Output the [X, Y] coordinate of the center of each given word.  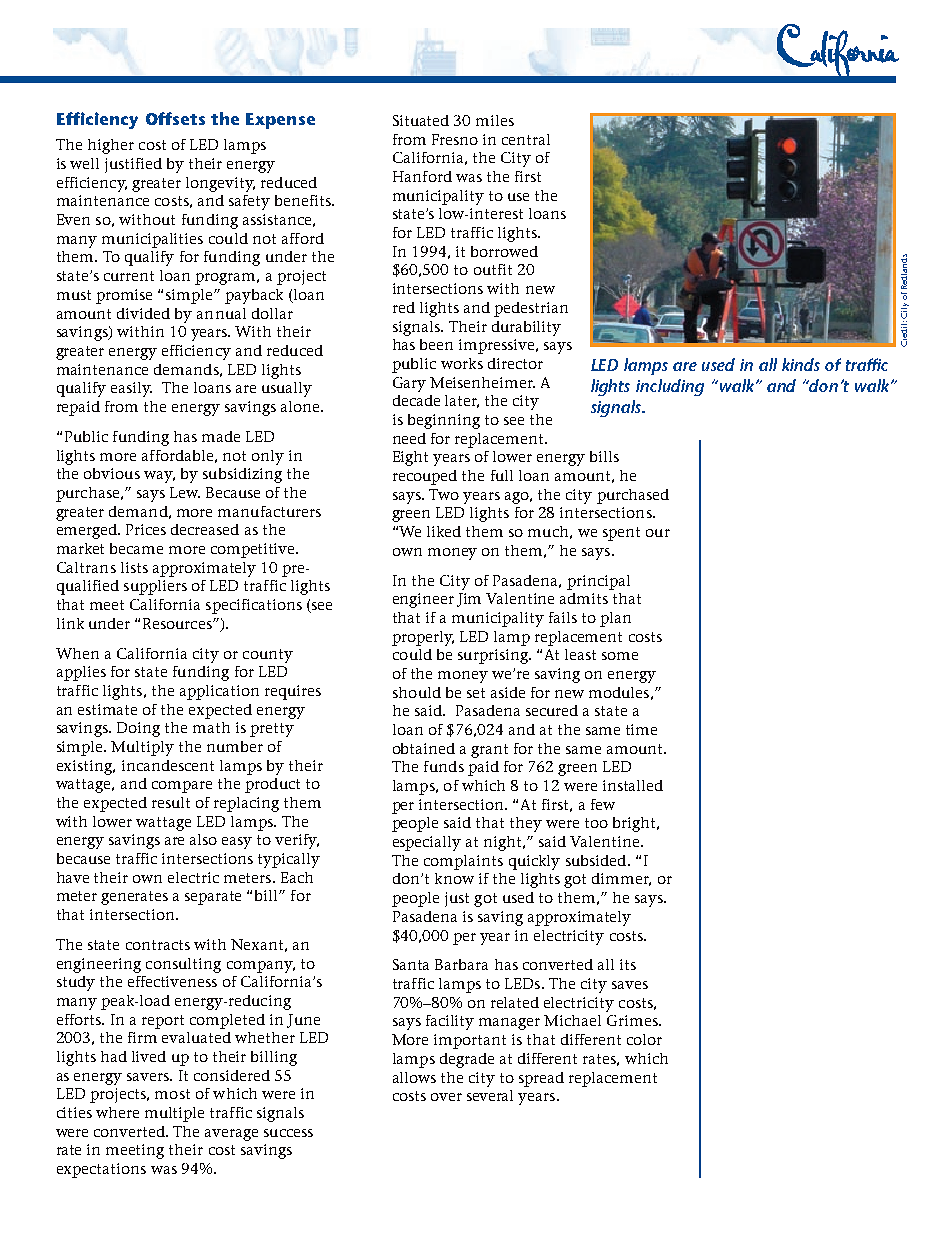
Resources [178, 623]
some [620, 656]
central [526, 139]
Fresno [455, 139]
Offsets [175, 118]
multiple [174, 1114]
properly [423, 638]
